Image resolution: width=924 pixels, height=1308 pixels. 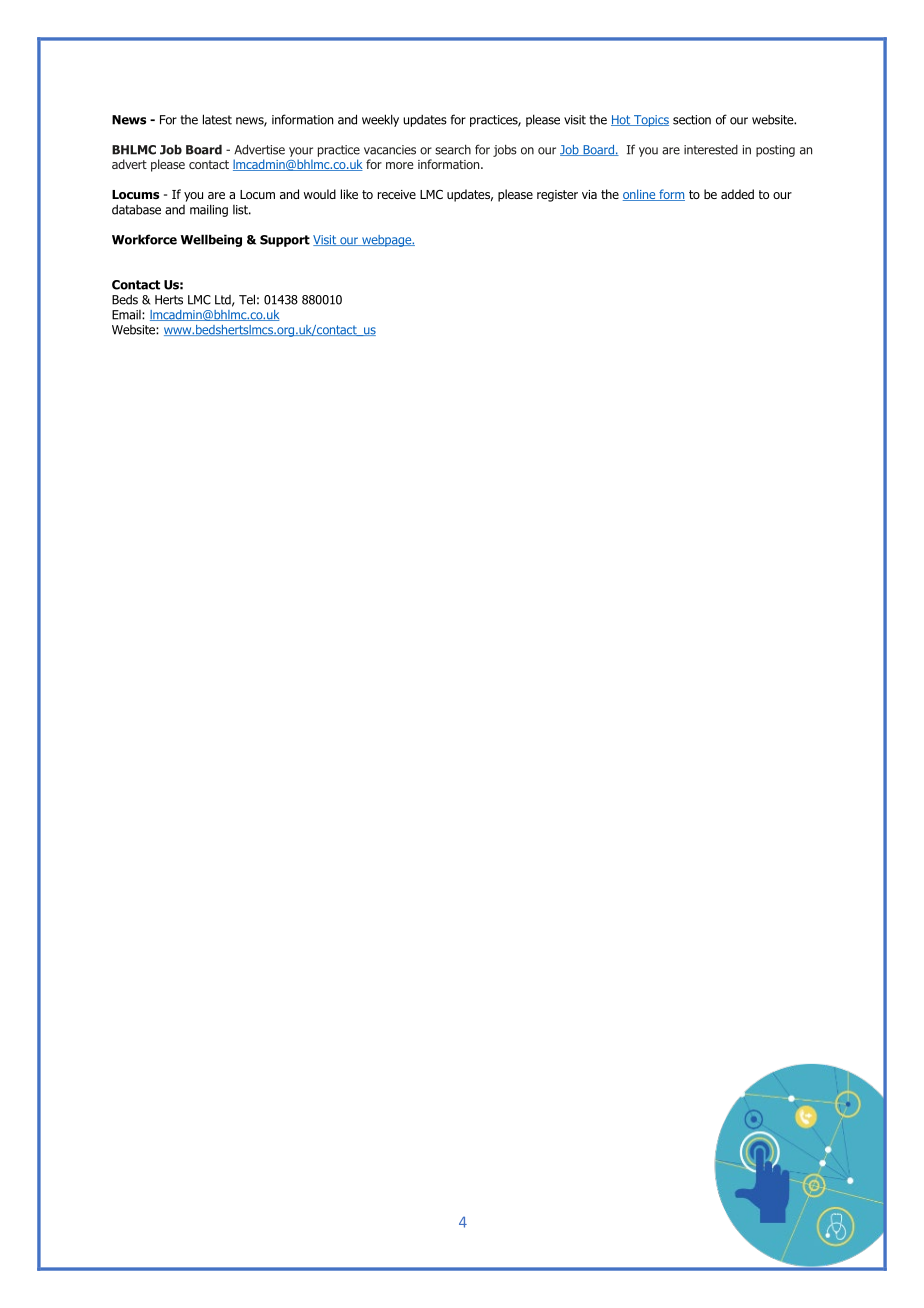 What do you see at coordinates (711, 150) in the screenshot?
I see `interested` at bounding box center [711, 150].
